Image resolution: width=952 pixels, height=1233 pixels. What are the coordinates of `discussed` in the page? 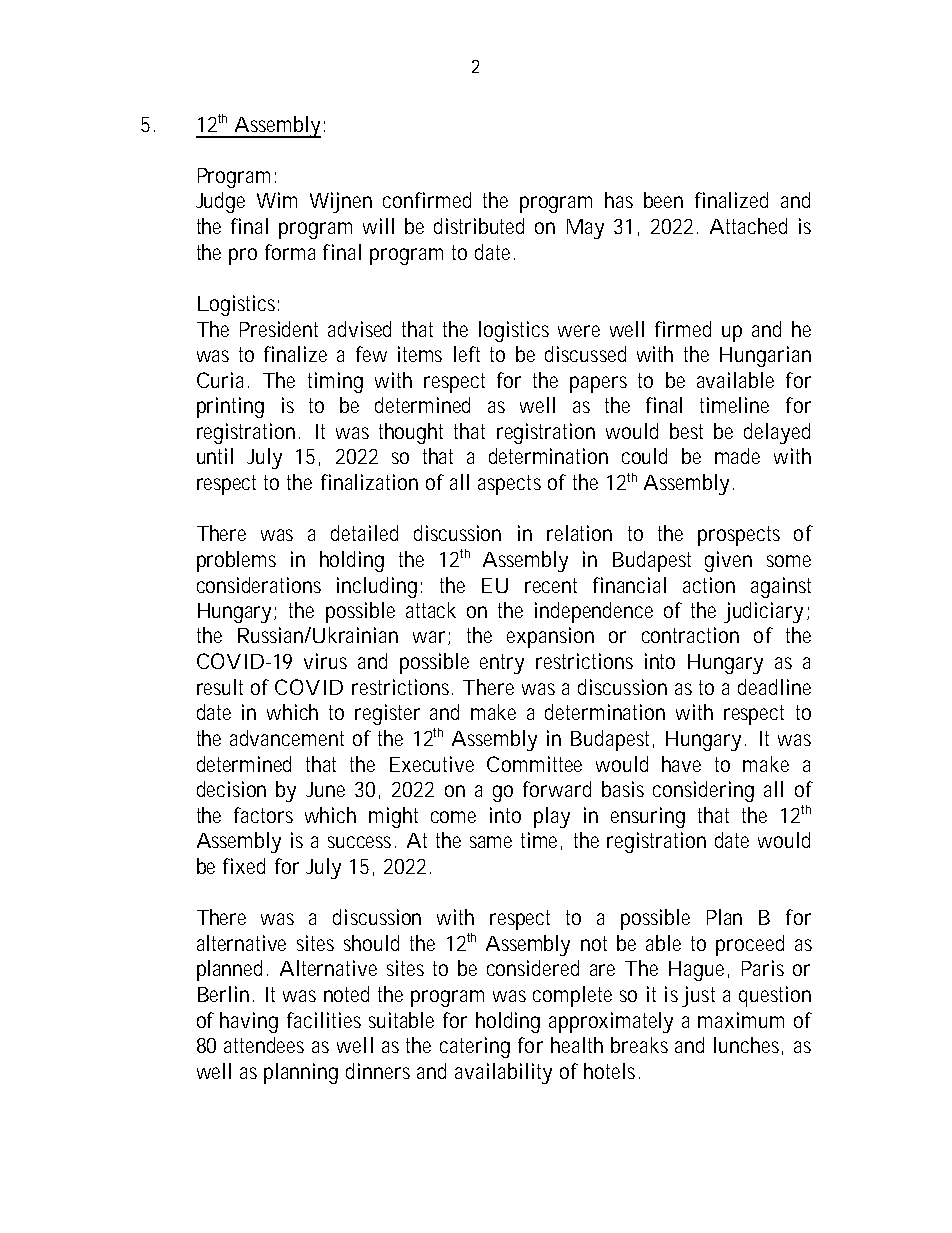 It's located at (585, 354).
